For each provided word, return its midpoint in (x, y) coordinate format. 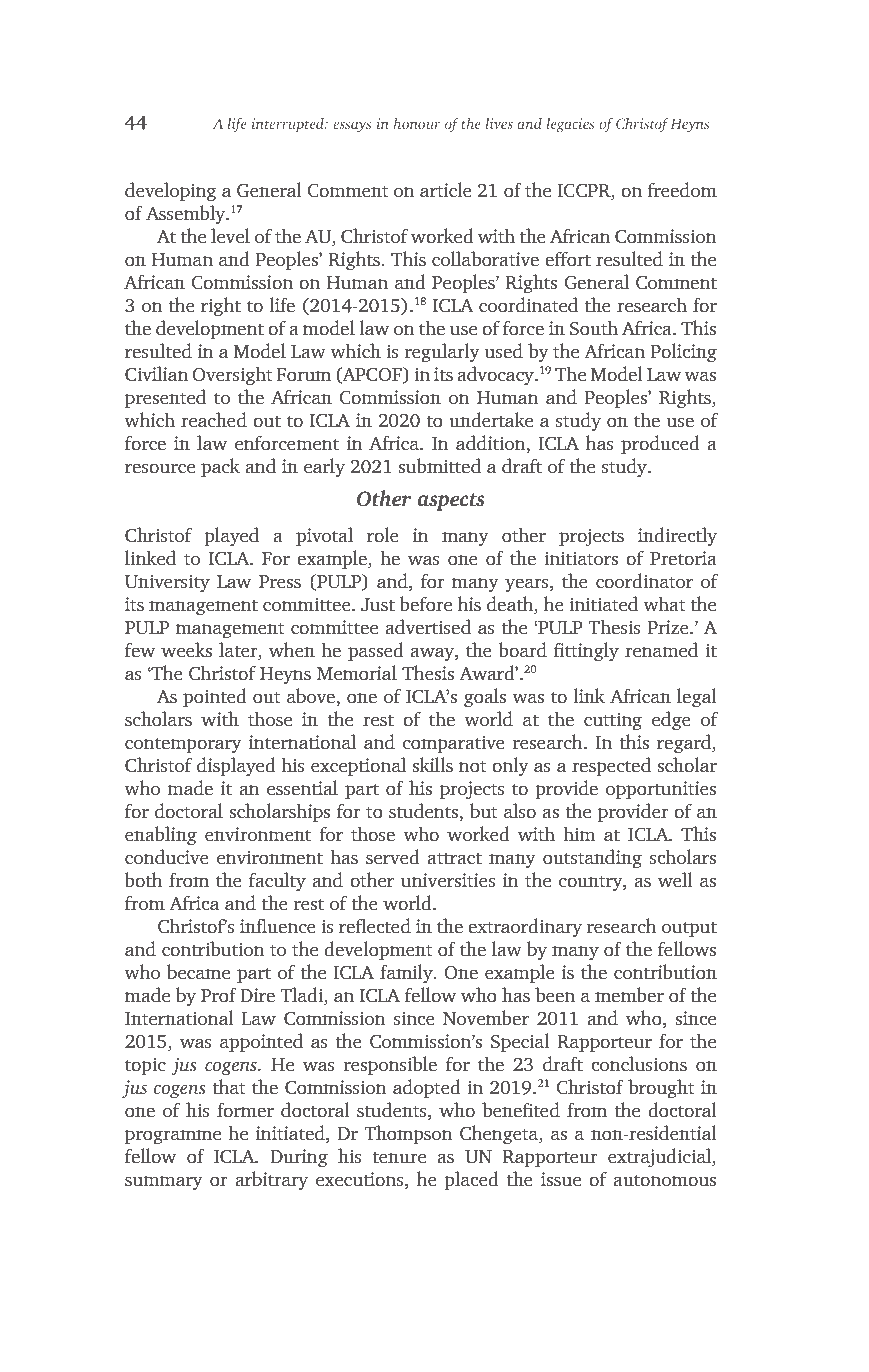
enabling (161, 835)
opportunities (661, 790)
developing (171, 192)
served (393, 857)
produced (660, 445)
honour (417, 123)
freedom (682, 190)
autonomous (664, 1181)
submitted (439, 466)
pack (220, 468)
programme (173, 1137)
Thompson (409, 1135)
